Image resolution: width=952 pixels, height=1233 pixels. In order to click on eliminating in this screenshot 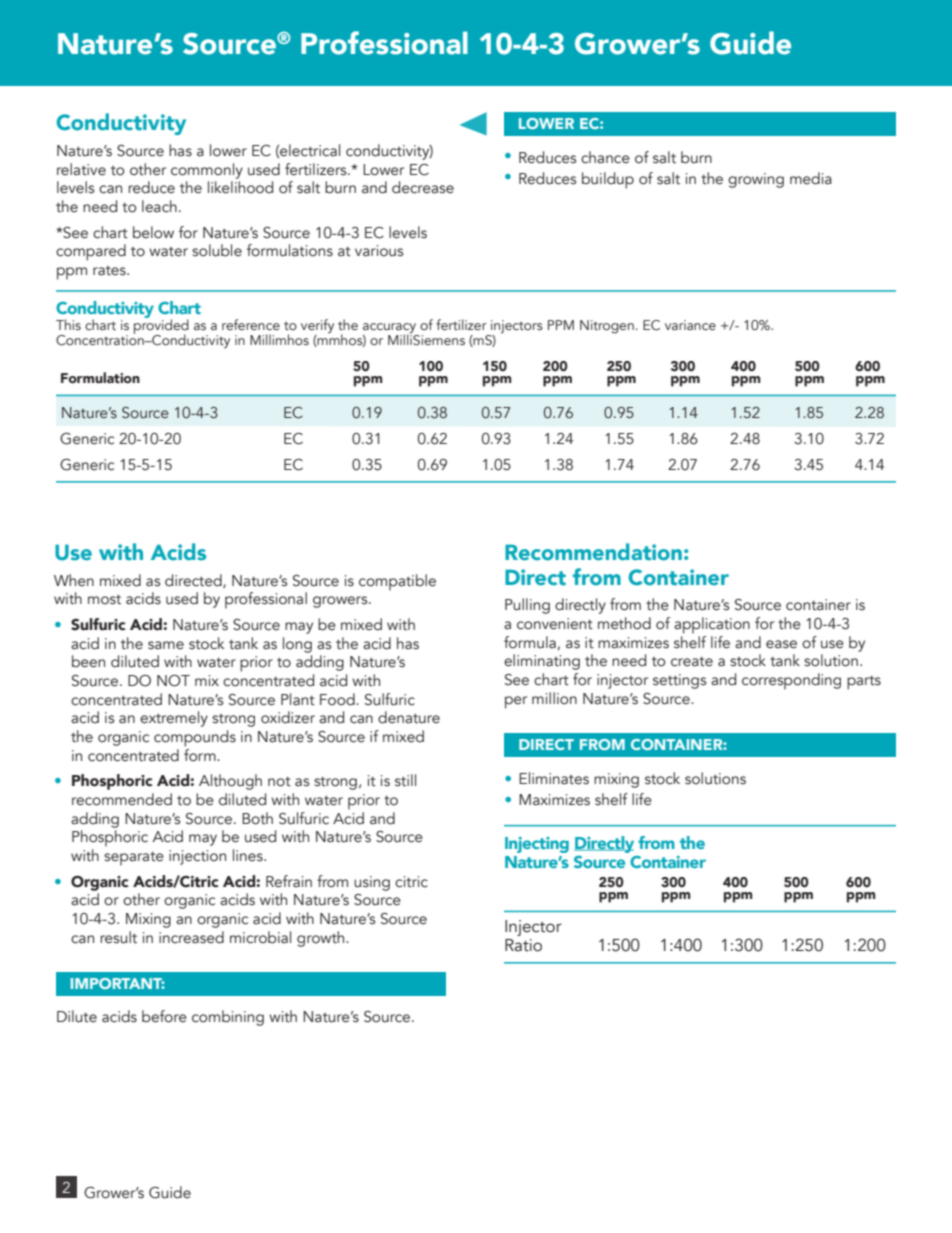, I will do `click(542, 662)`.
